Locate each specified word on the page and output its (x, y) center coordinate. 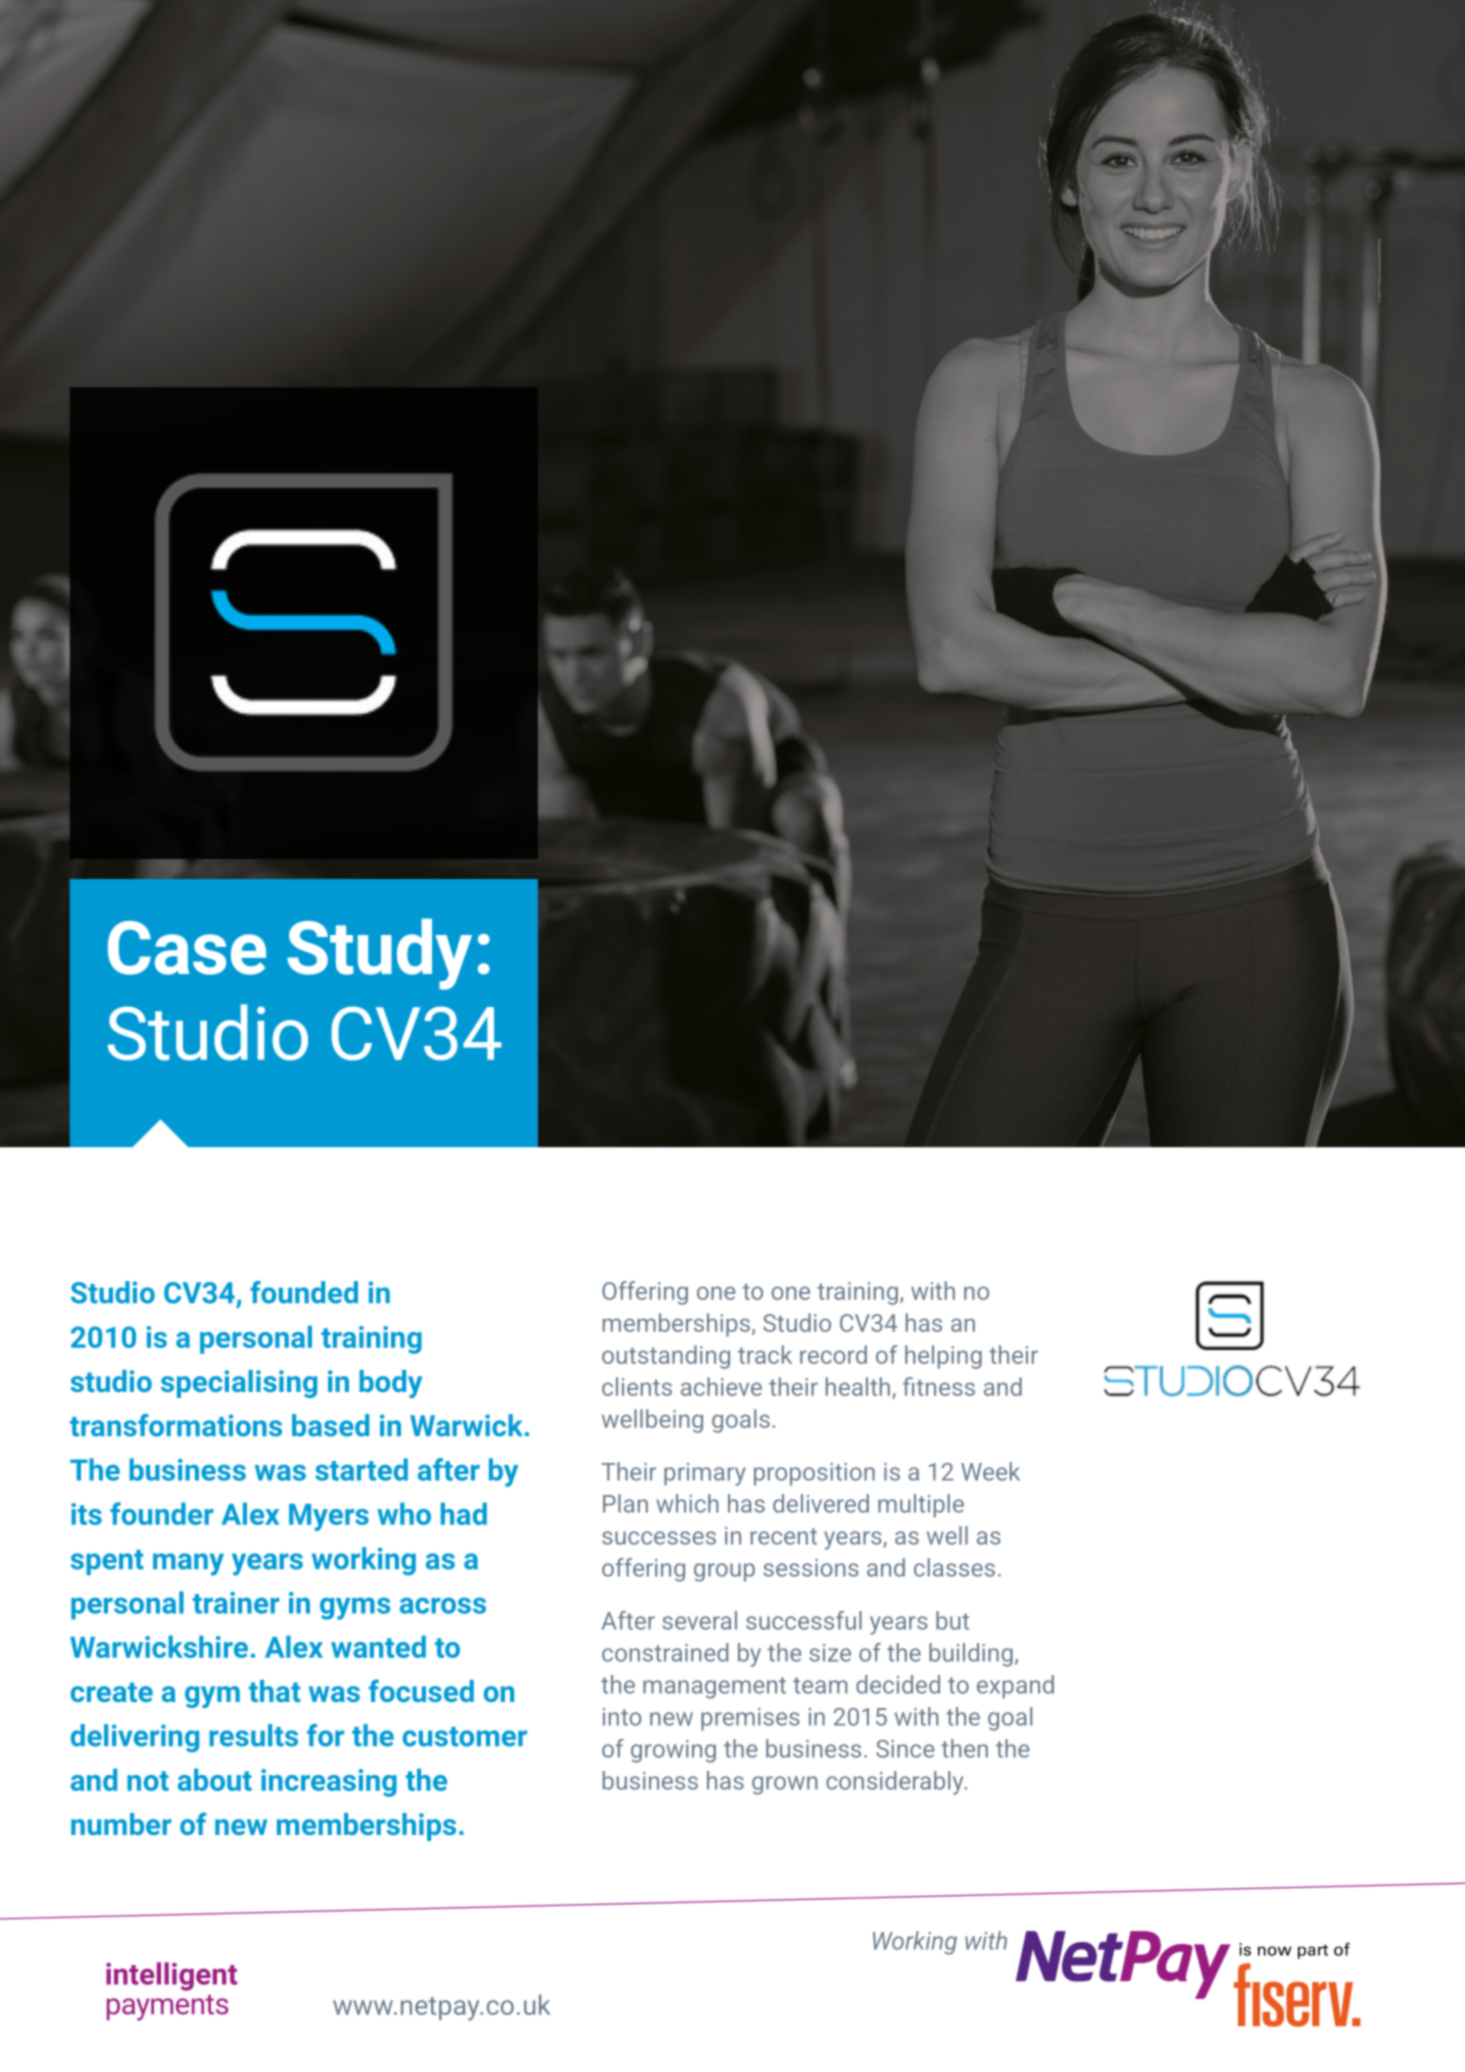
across (443, 1605)
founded (304, 1292)
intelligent (171, 1976)
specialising (239, 1384)
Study (379, 954)
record (833, 1354)
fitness (939, 1386)
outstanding (666, 1357)
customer (465, 1737)
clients (637, 1386)
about (215, 1779)
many (188, 1564)
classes (954, 1567)
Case (187, 948)
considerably (896, 1783)
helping (943, 1357)
